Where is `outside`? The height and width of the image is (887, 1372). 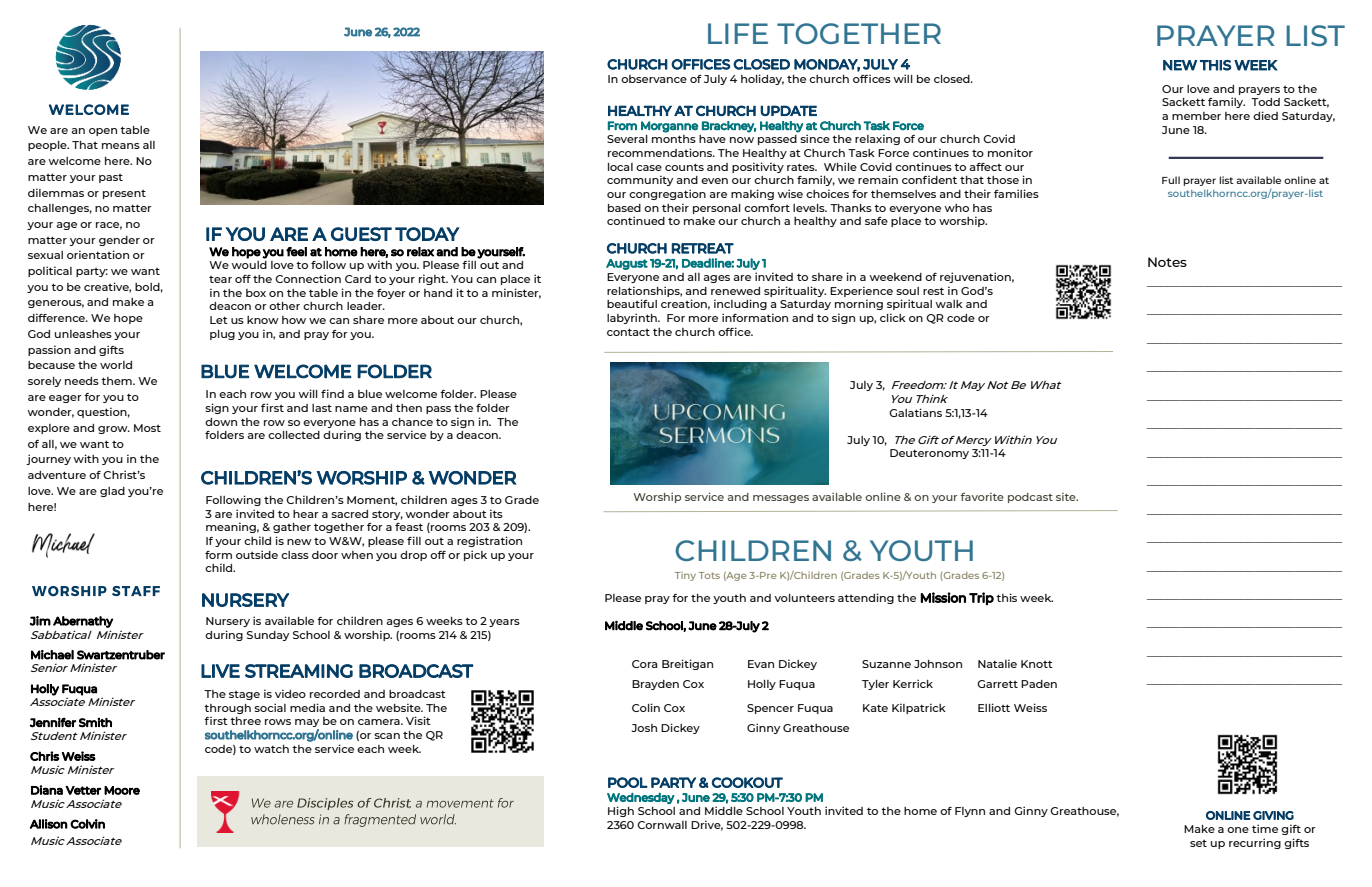 outside is located at coordinates (257, 554).
